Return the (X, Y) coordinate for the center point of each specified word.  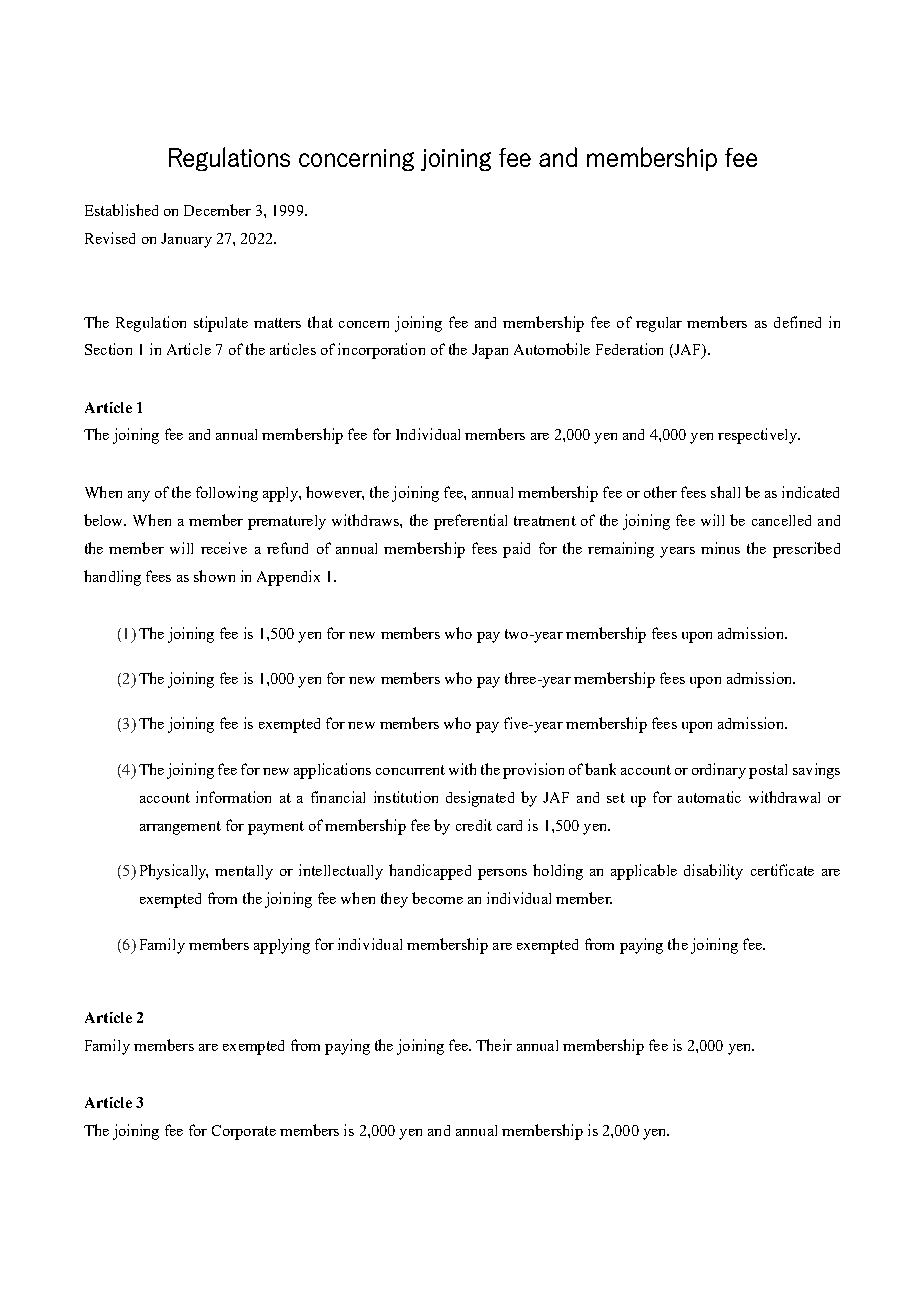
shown (214, 576)
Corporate (244, 1132)
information (233, 797)
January (186, 240)
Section (108, 349)
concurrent (410, 770)
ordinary (719, 771)
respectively (758, 436)
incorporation (381, 351)
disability (713, 872)
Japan (490, 351)
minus (720, 548)
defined (797, 322)
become (437, 898)
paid (516, 550)
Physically (174, 872)
